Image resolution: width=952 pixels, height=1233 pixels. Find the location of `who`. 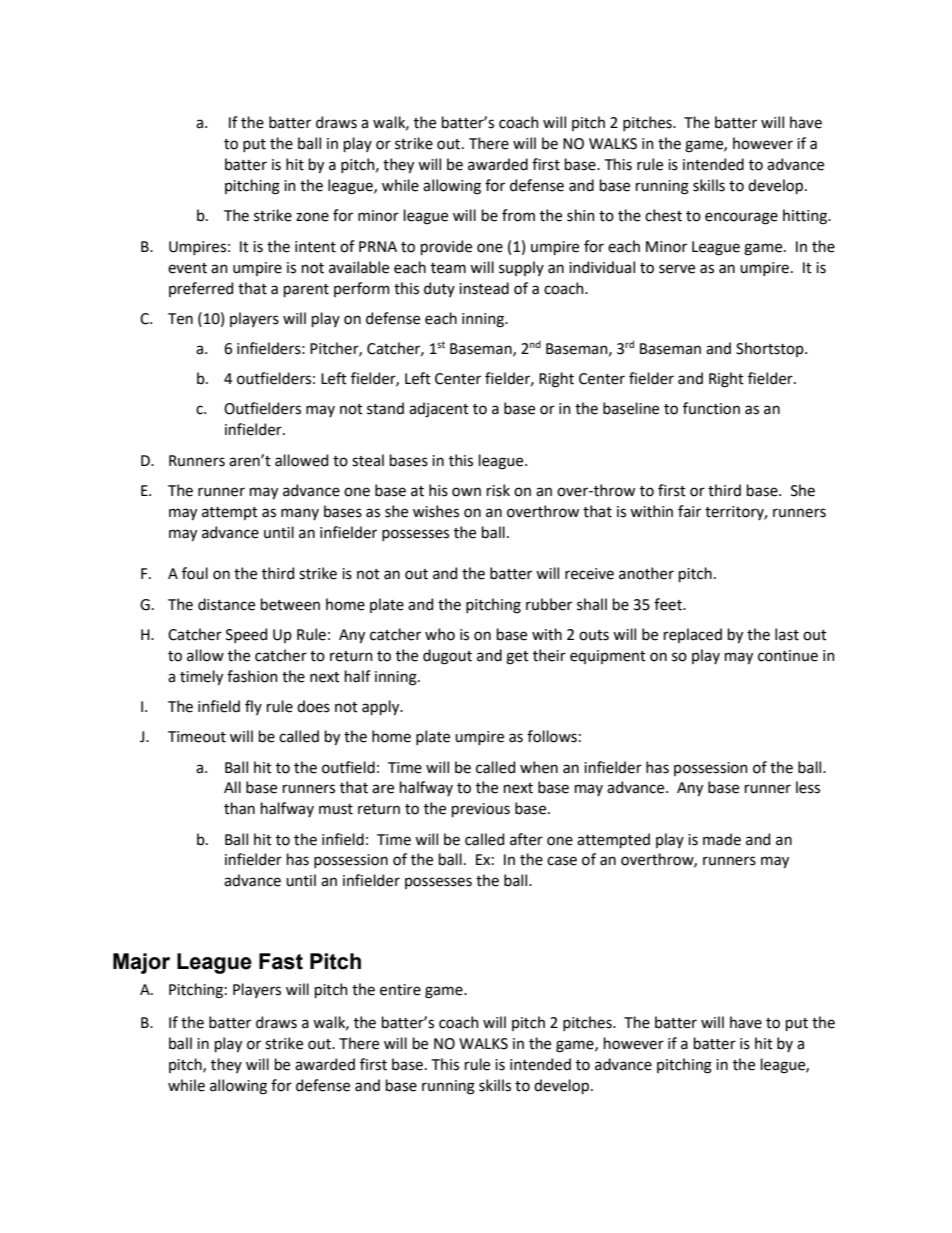

who is located at coordinates (440, 634).
